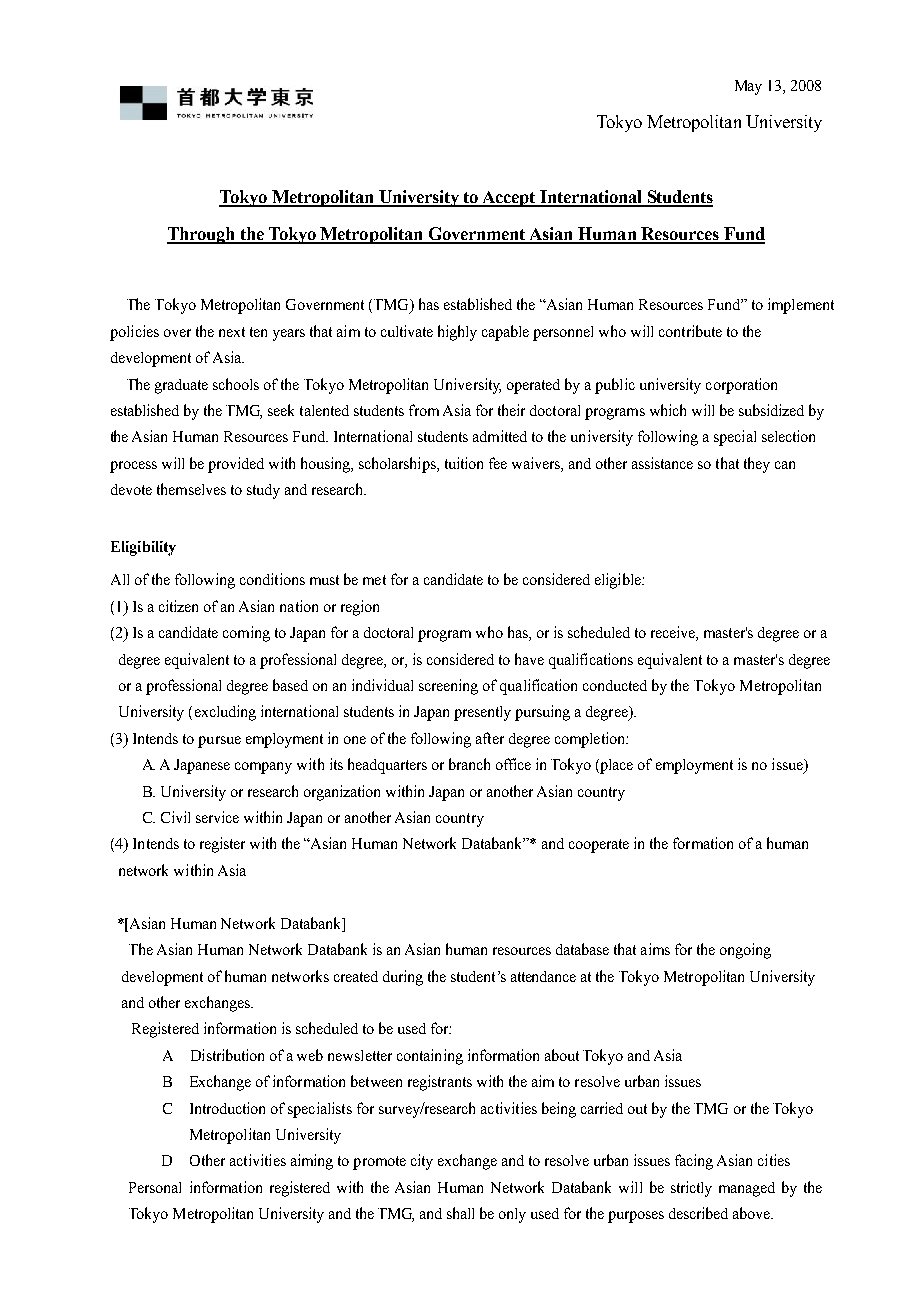 The width and height of the screenshot is (924, 1308). I want to click on coming, so click(246, 634).
